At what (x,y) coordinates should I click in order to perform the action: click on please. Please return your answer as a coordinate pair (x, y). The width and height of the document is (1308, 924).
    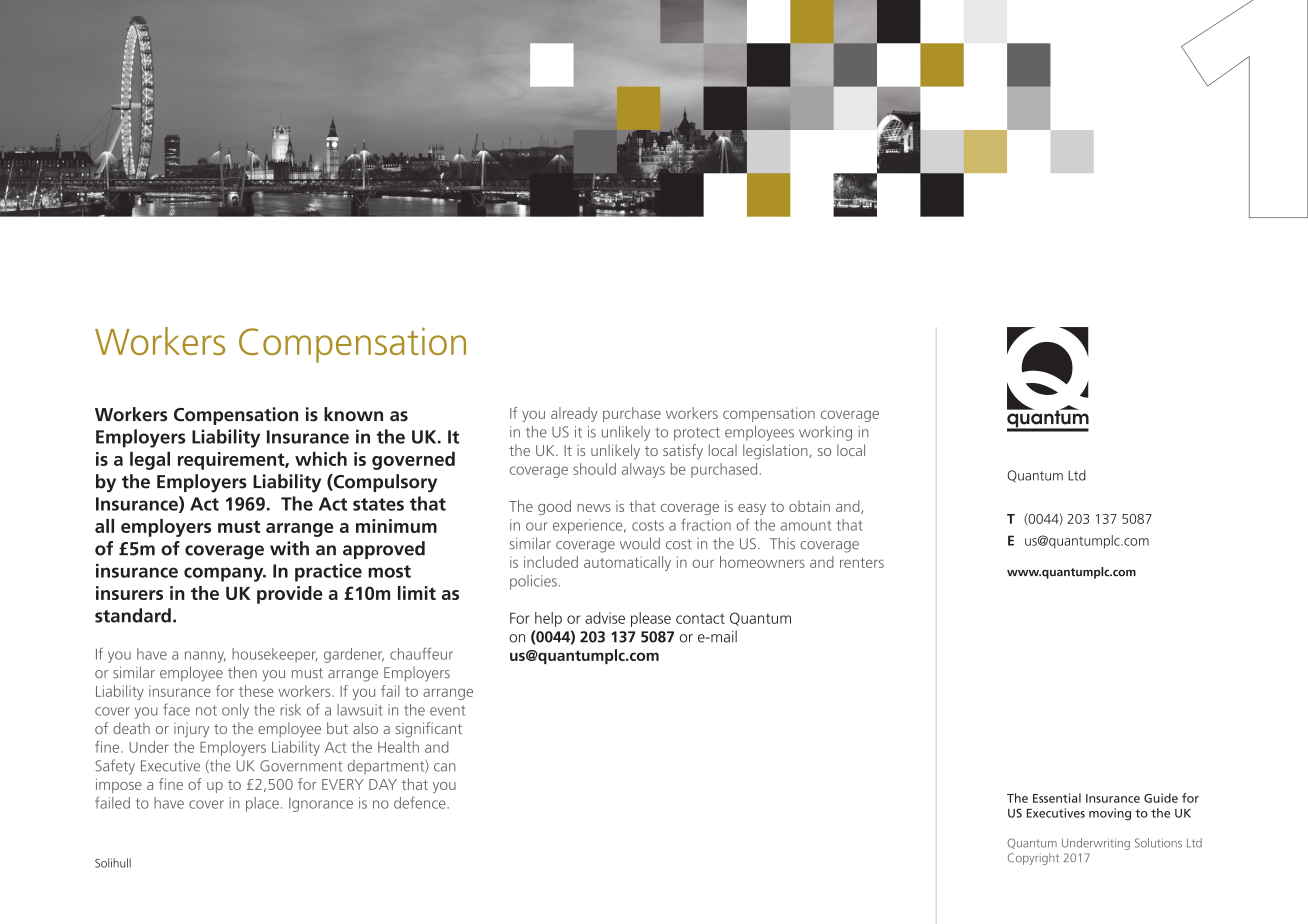
    Looking at the image, I should click on (651, 619).
